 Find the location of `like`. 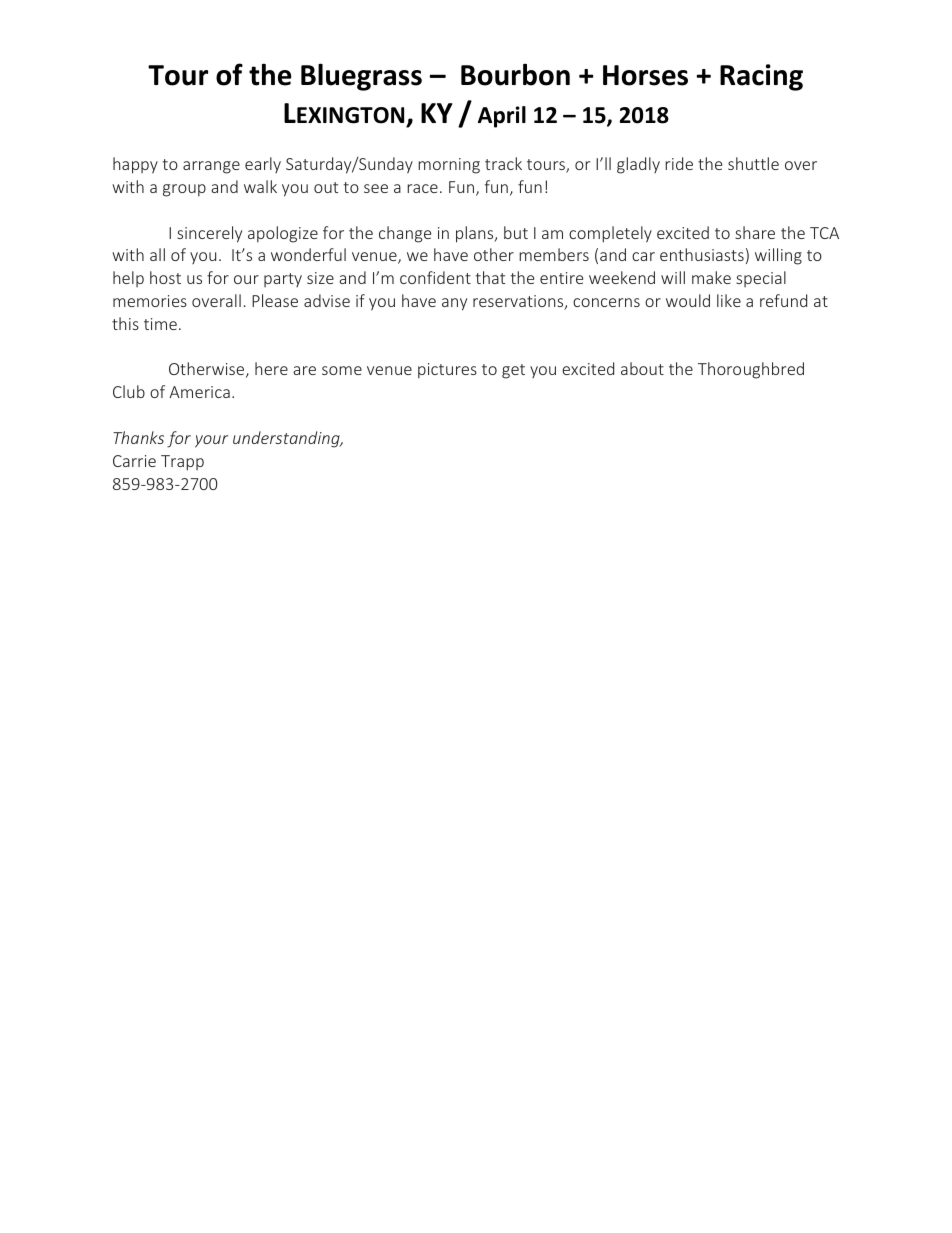

like is located at coordinates (729, 300).
